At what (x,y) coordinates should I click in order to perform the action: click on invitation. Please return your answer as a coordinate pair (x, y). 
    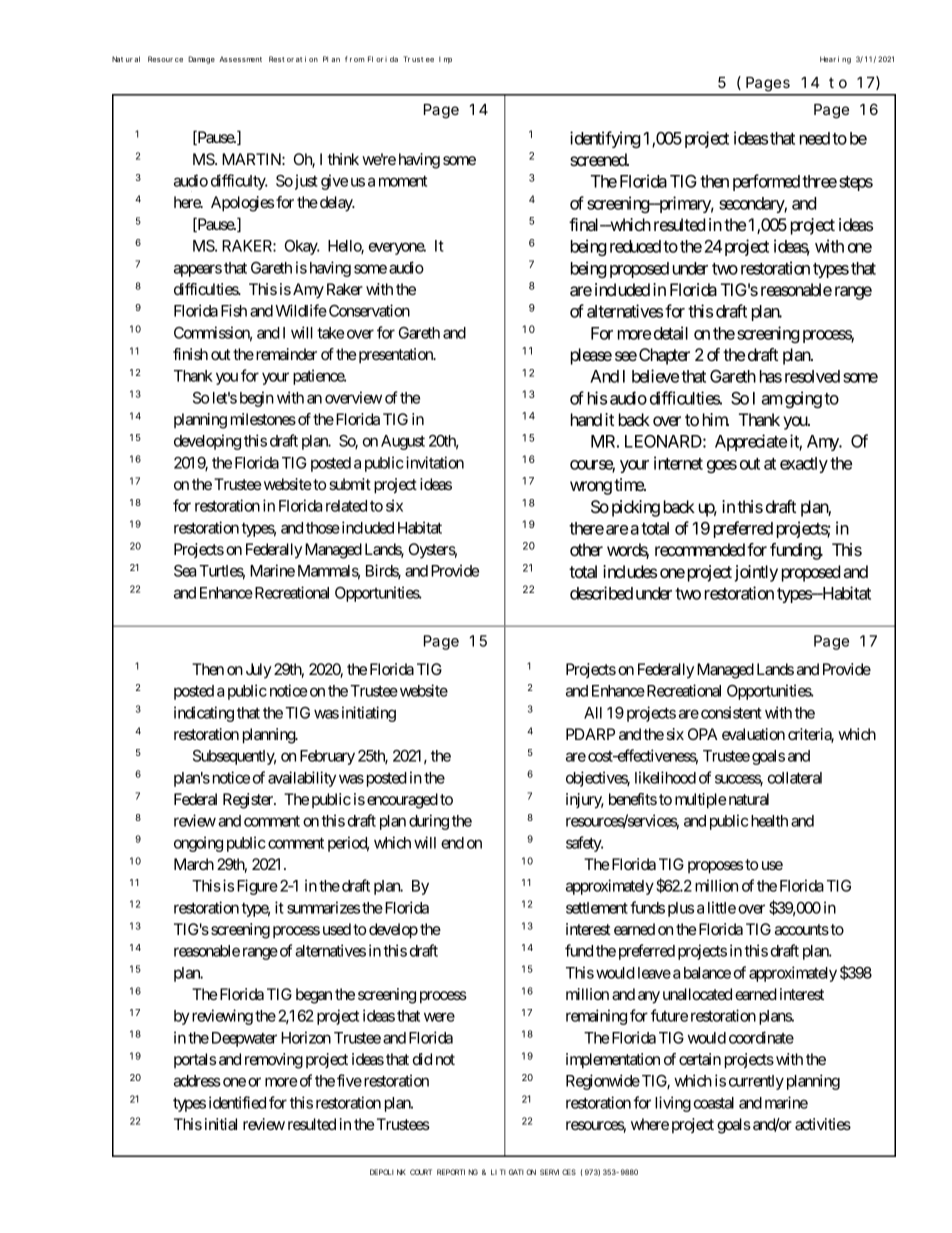
    Looking at the image, I should click on (435, 462).
